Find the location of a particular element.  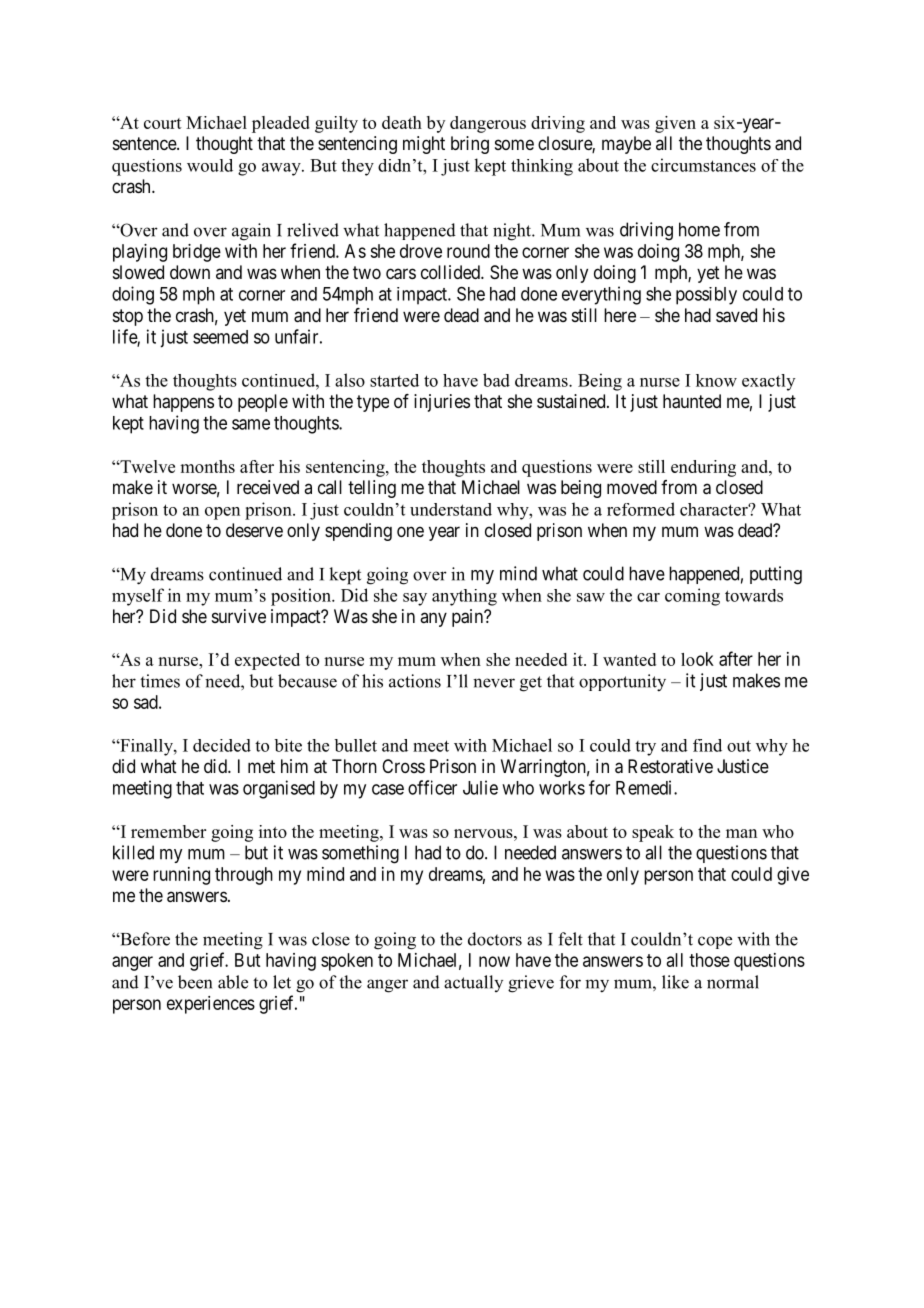

been is located at coordinates (195, 982).
